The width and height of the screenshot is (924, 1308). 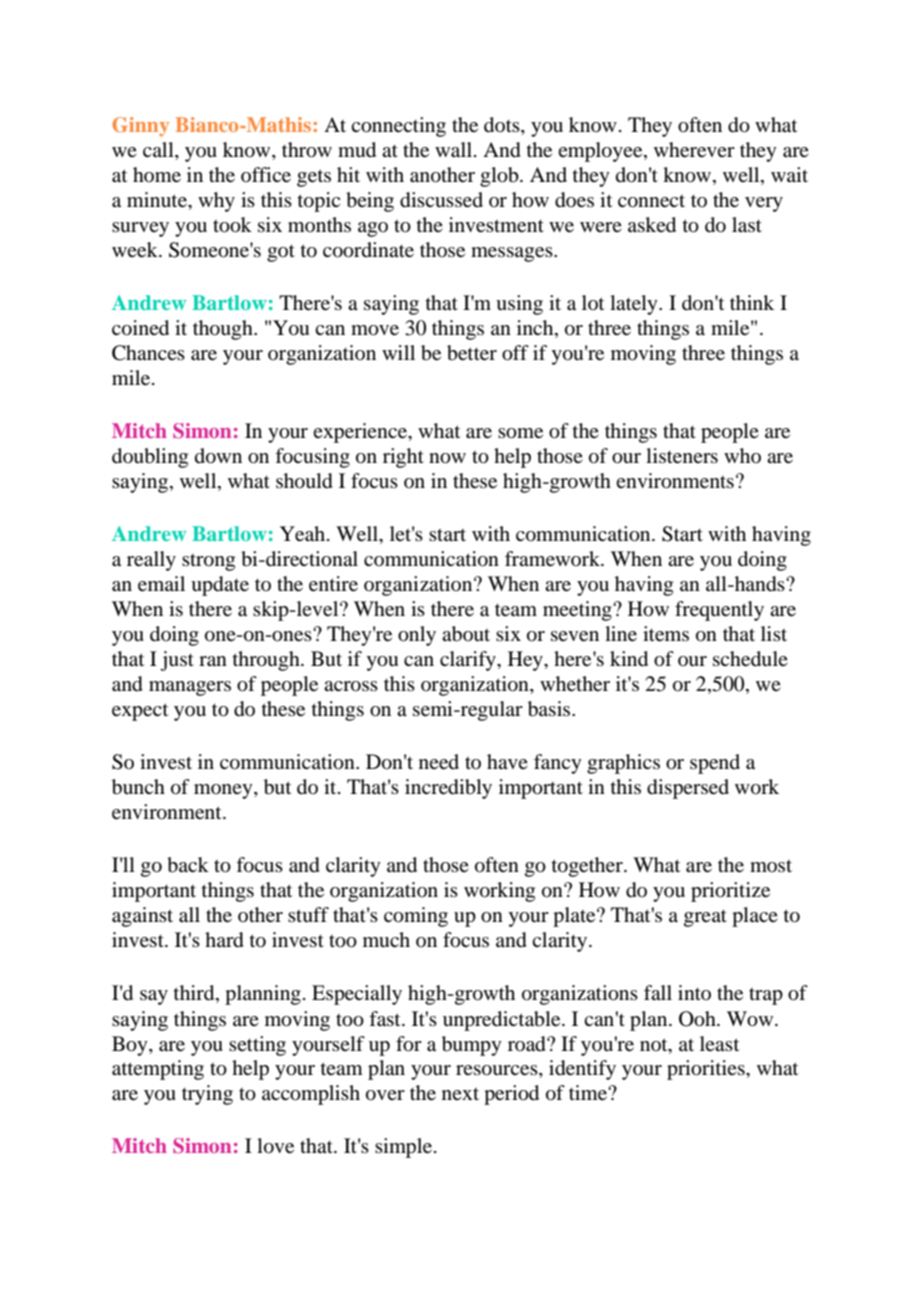 I want to click on better, so click(x=472, y=353).
